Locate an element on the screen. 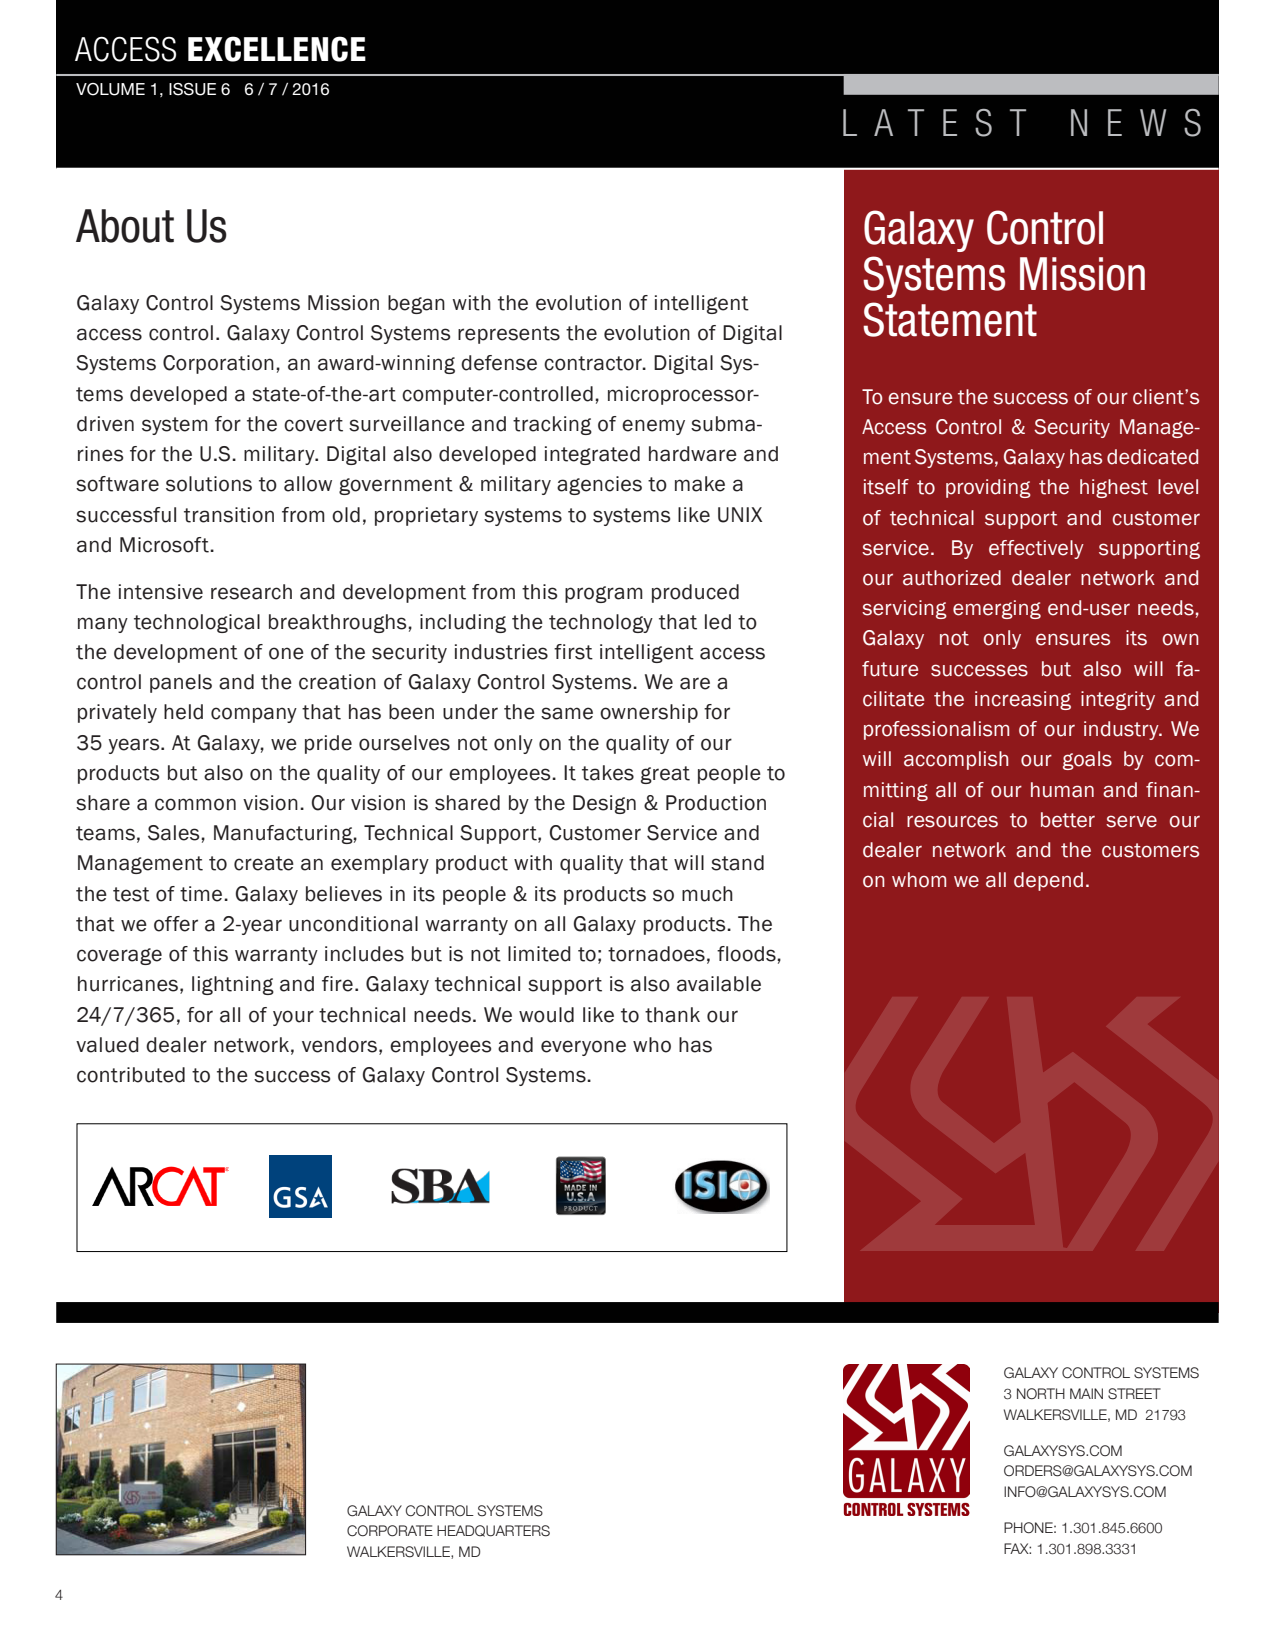 This screenshot has height=1650, width=1275. ISSUE is located at coordinates (192, 89).
